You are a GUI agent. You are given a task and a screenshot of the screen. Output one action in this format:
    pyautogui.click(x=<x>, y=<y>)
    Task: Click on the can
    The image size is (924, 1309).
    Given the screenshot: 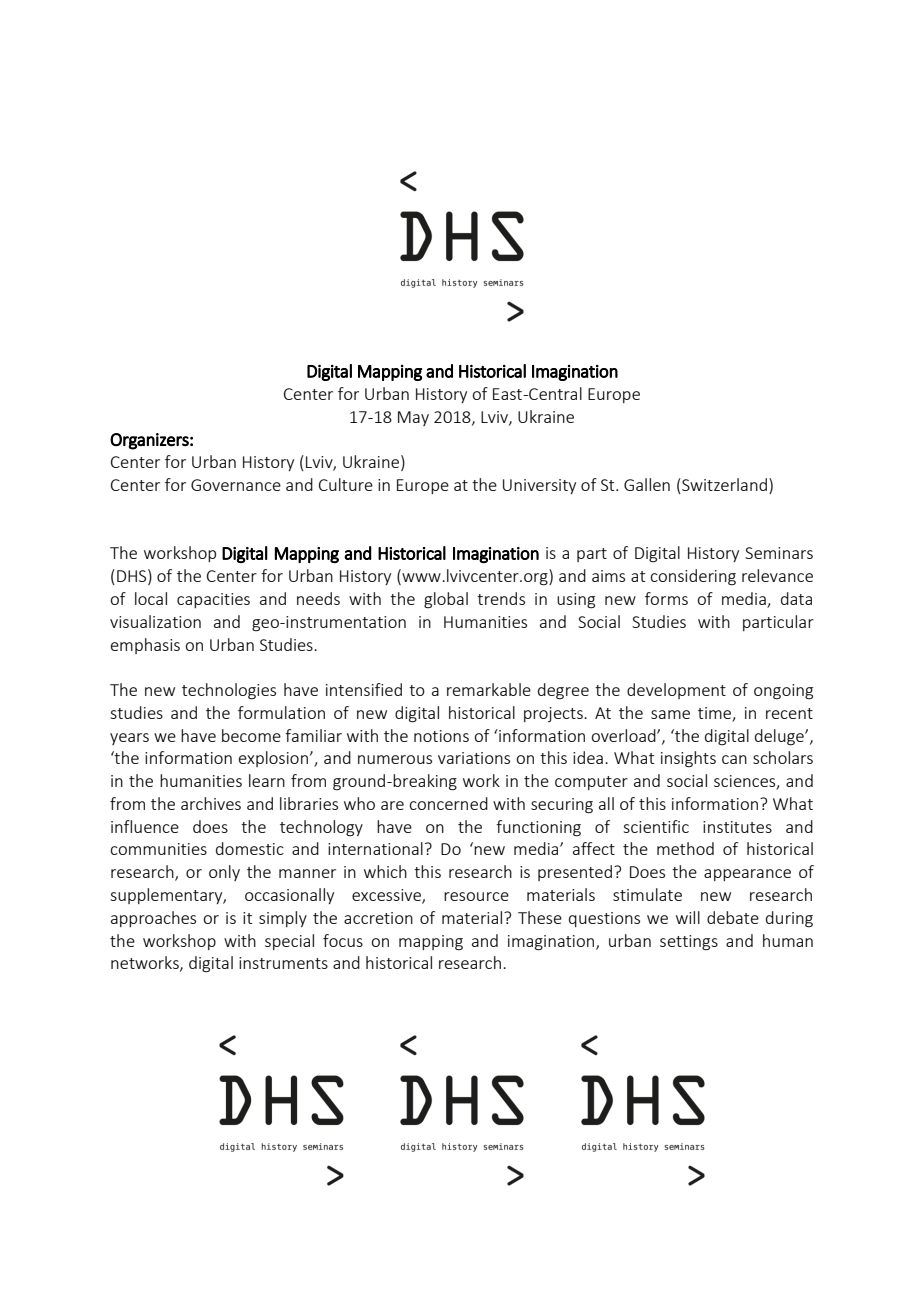 What is the action you would take?
    pyautogui.click(x=734, y=759)
